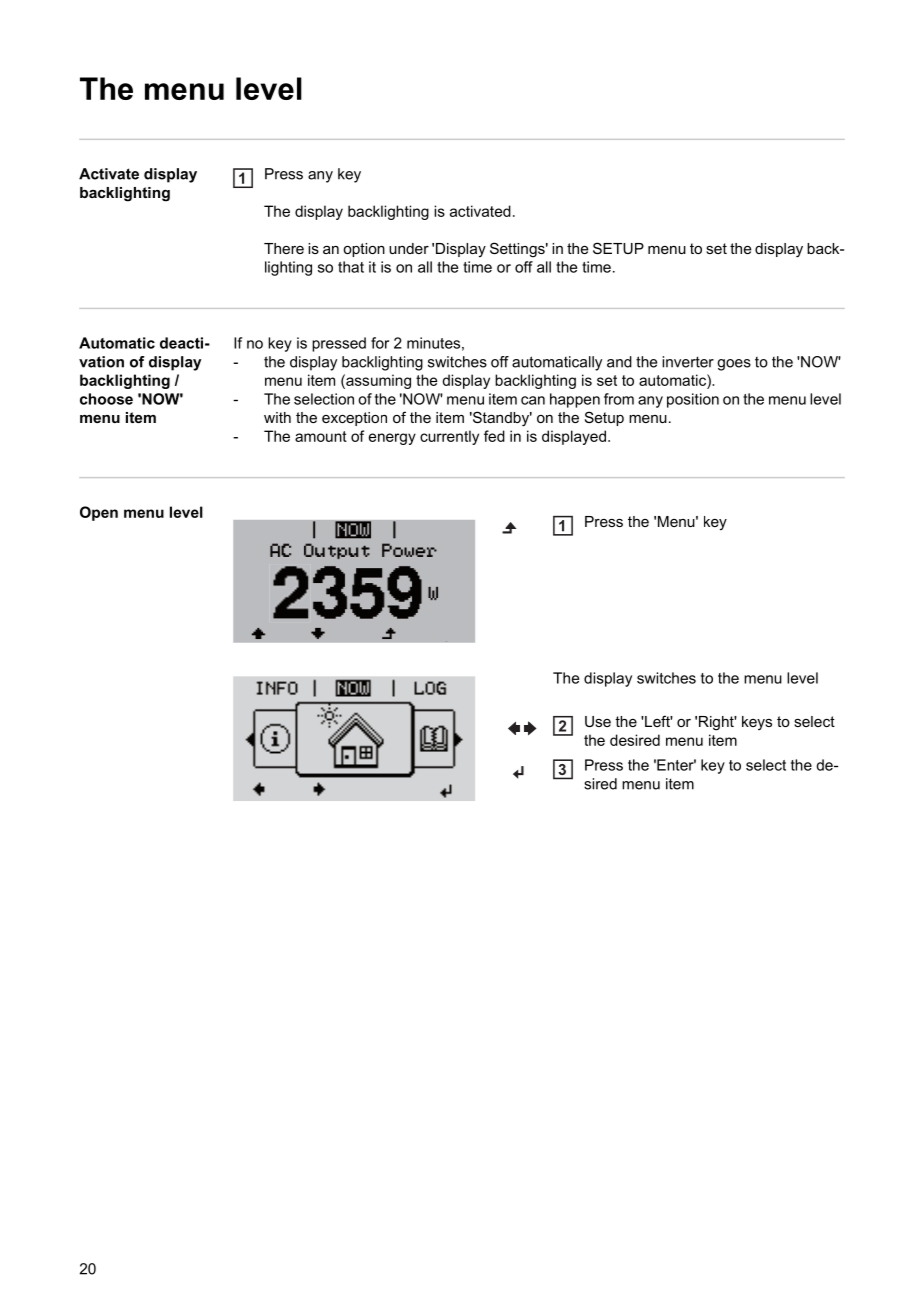 The height and width of the screenshot is (1308, 924). I want to click on keys, so click(757, 723).
